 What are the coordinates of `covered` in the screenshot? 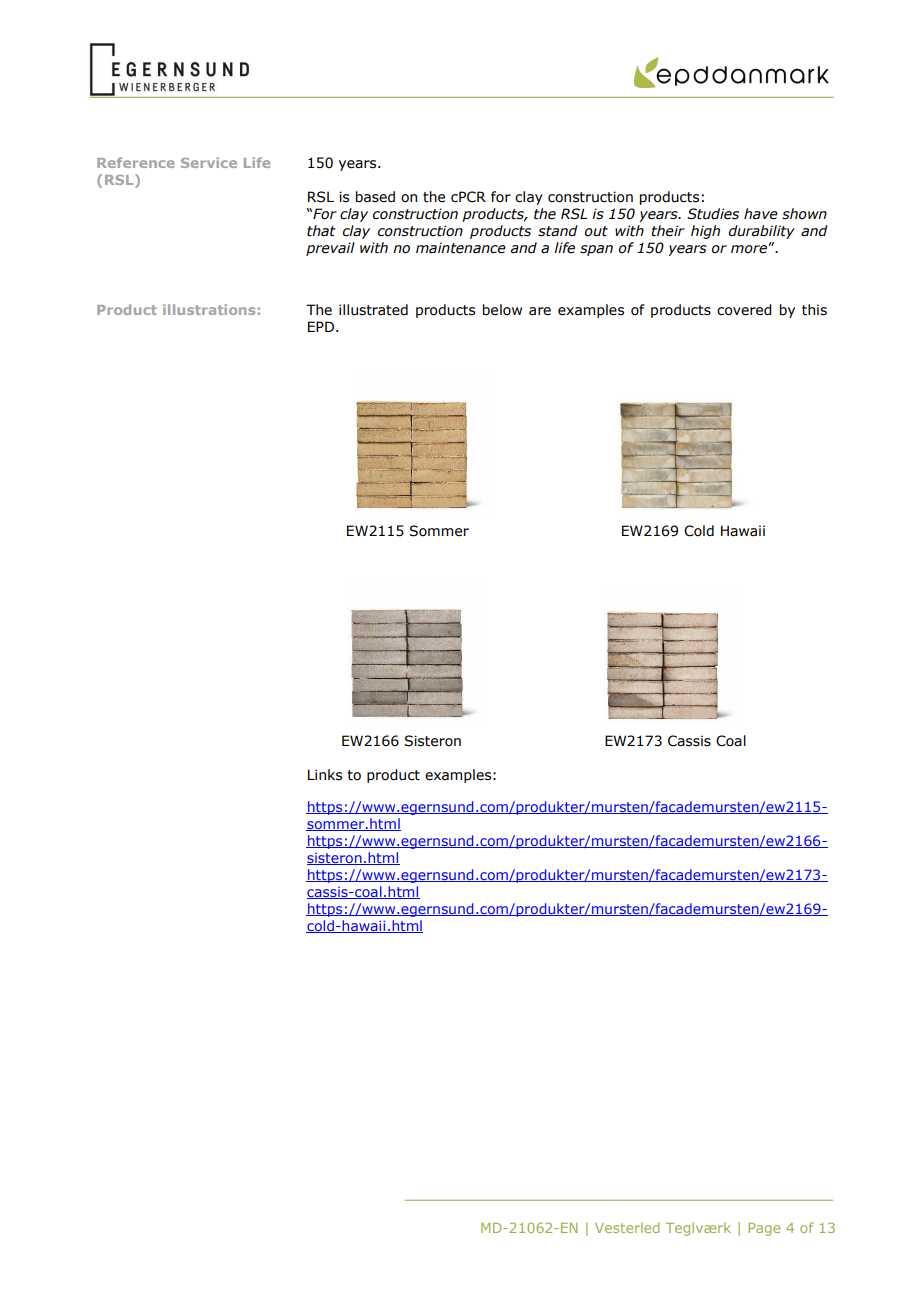 It's located at (744, 310).
